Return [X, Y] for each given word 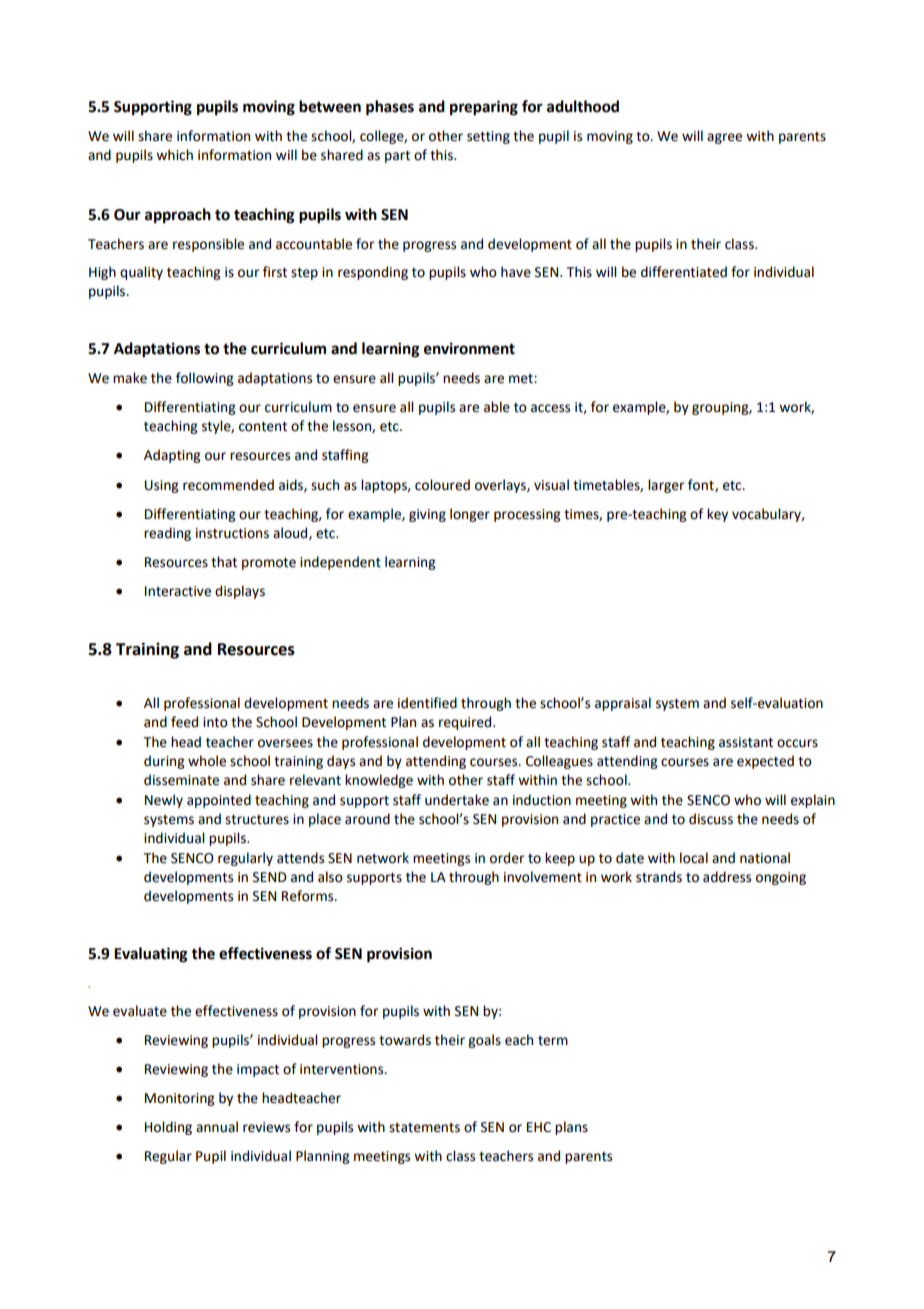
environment [469, 348]
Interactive [178, 591]
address [727, 877]
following [204, 379]
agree [724, 138]
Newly [164, 801]
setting [488, 137]
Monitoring [179, 1099]
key [717, 515]
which [174, 155]
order [507, 858]
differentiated [684, 272]
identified [427, 703]
